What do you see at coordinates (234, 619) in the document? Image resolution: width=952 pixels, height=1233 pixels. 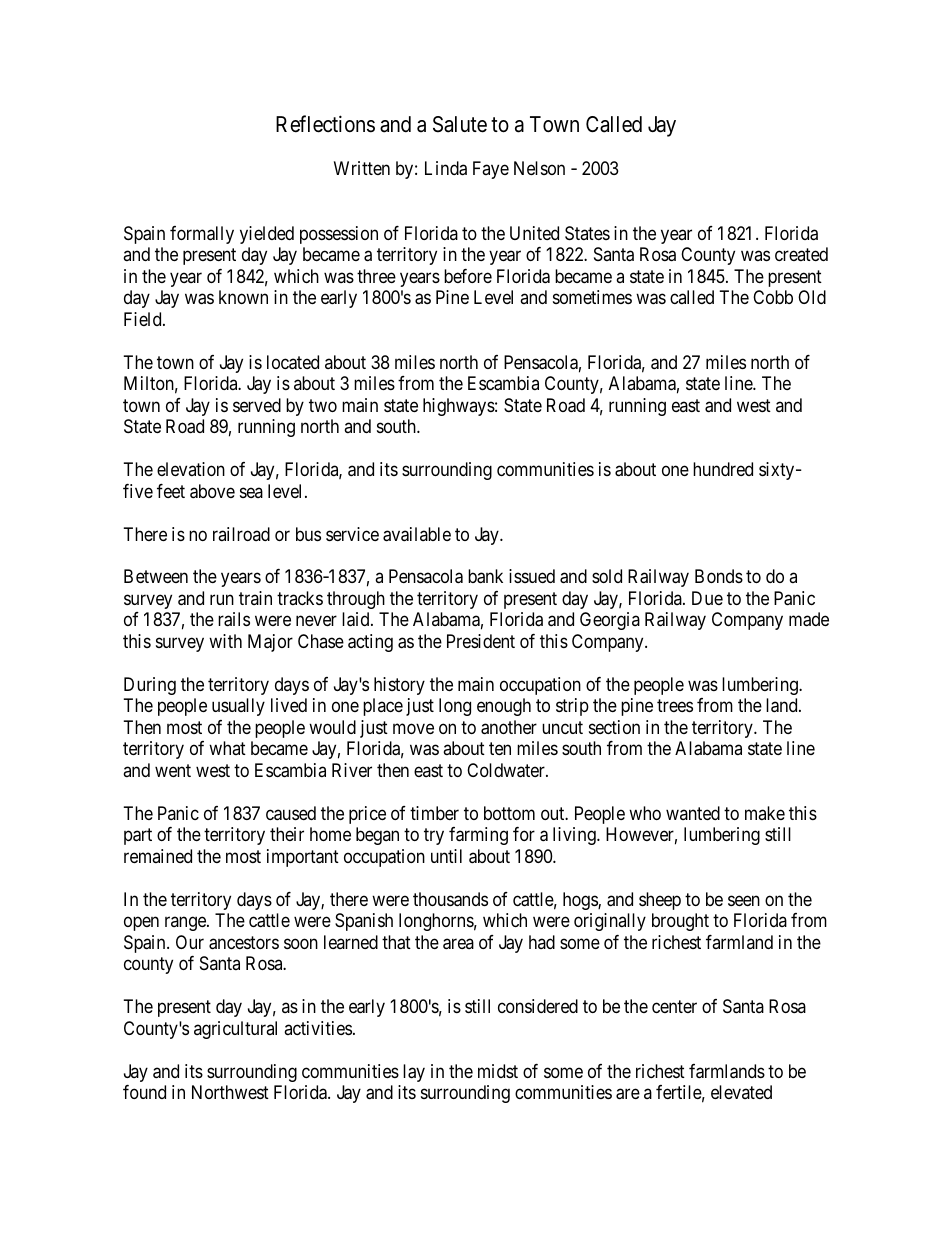 I see `rails` at bounding box center [234, 619].
